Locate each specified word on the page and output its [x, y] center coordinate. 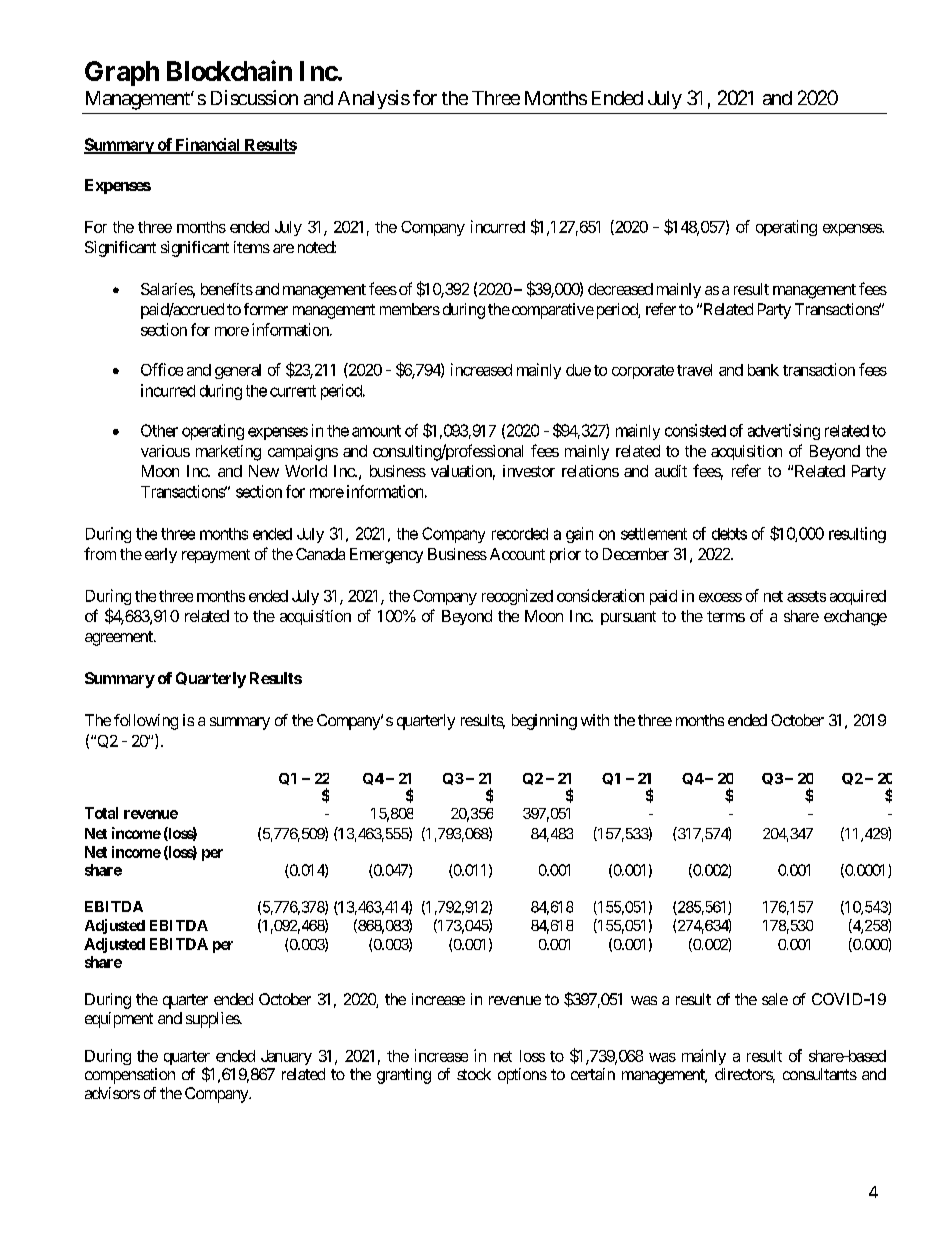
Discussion [254, 97]
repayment [216, 556]
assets [806, 596]
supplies [213, 1020]
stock [474, 1074]
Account [517, 554]
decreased [620, 289]
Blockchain [229, 70]
